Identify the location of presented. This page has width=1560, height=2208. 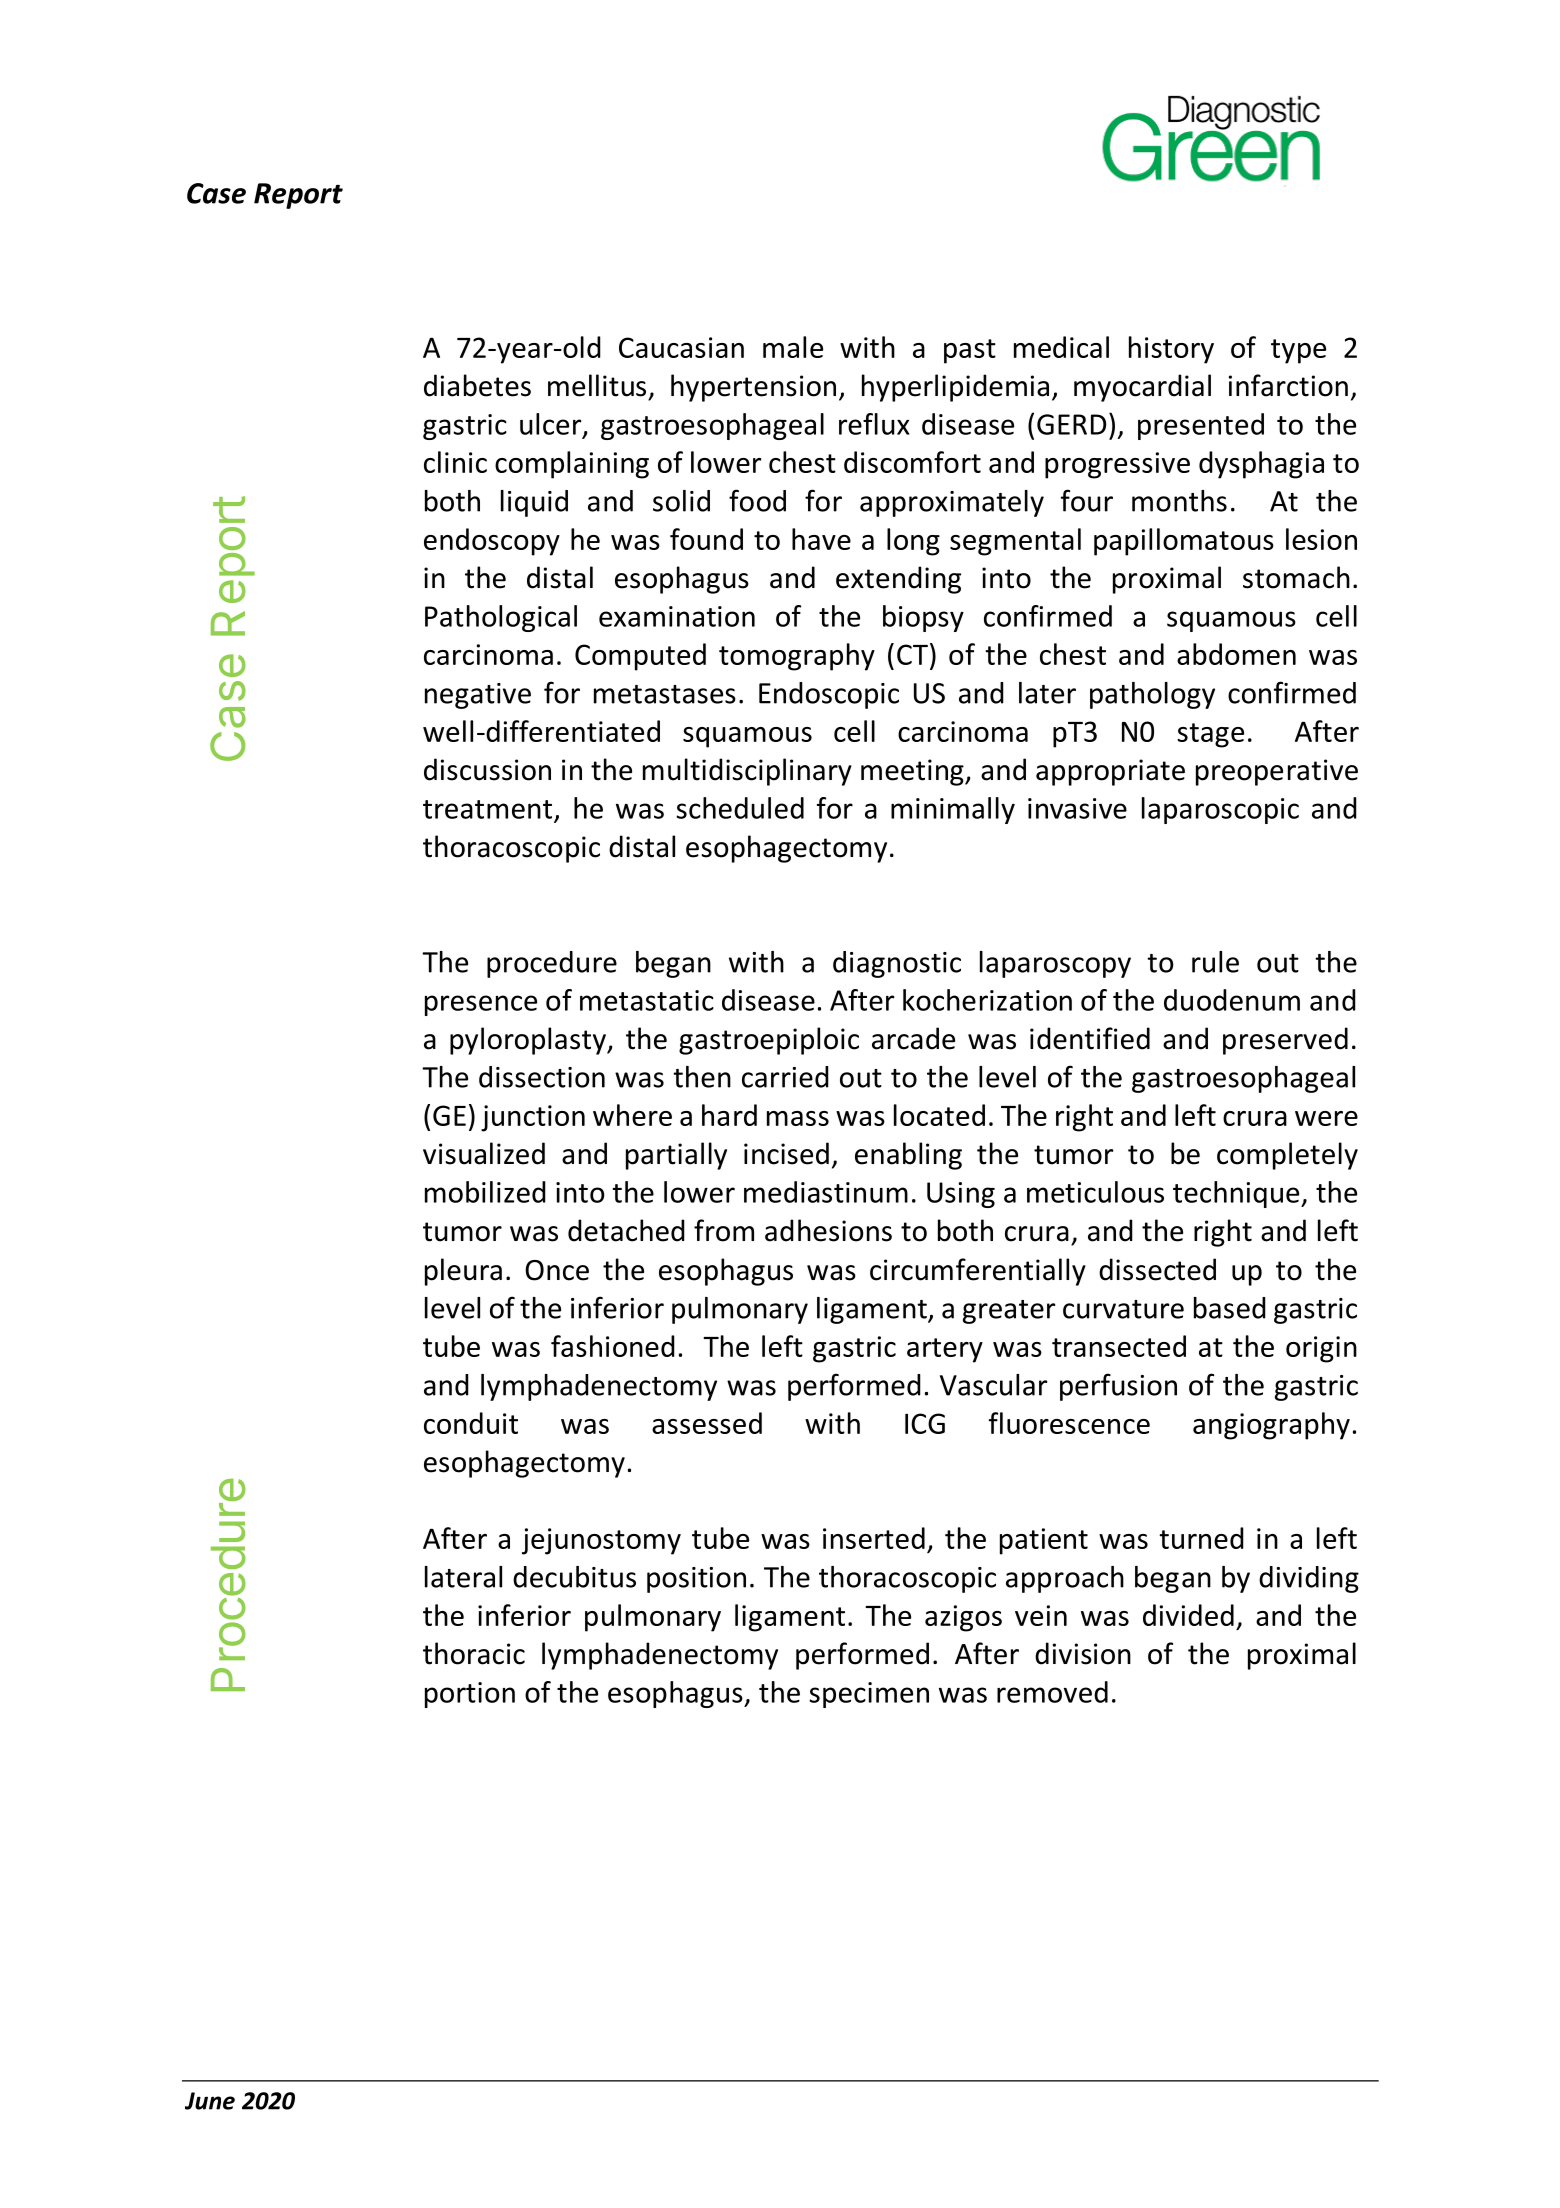
(1201, 426).
